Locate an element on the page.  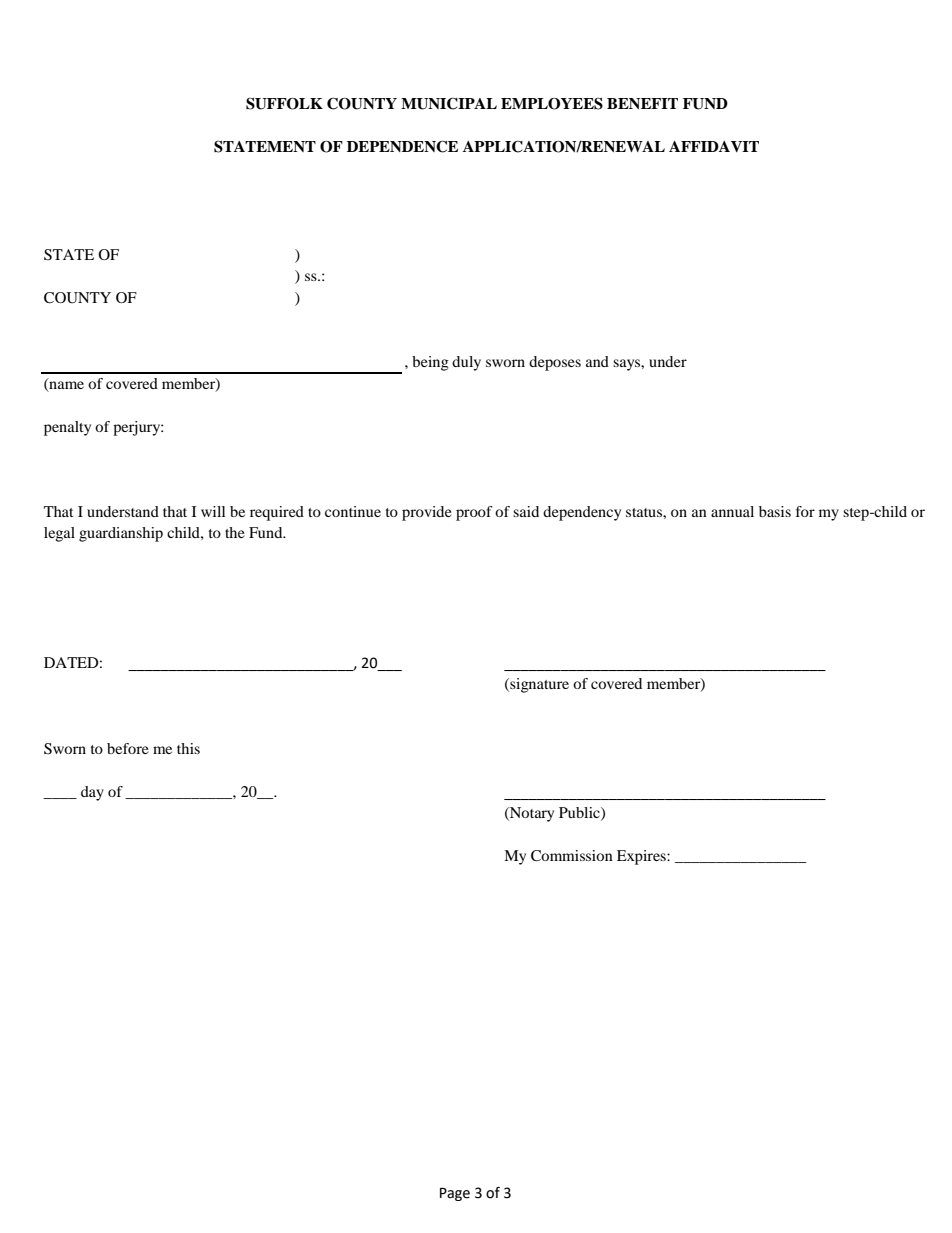
guardianship is located at coordinates (121, 534).
